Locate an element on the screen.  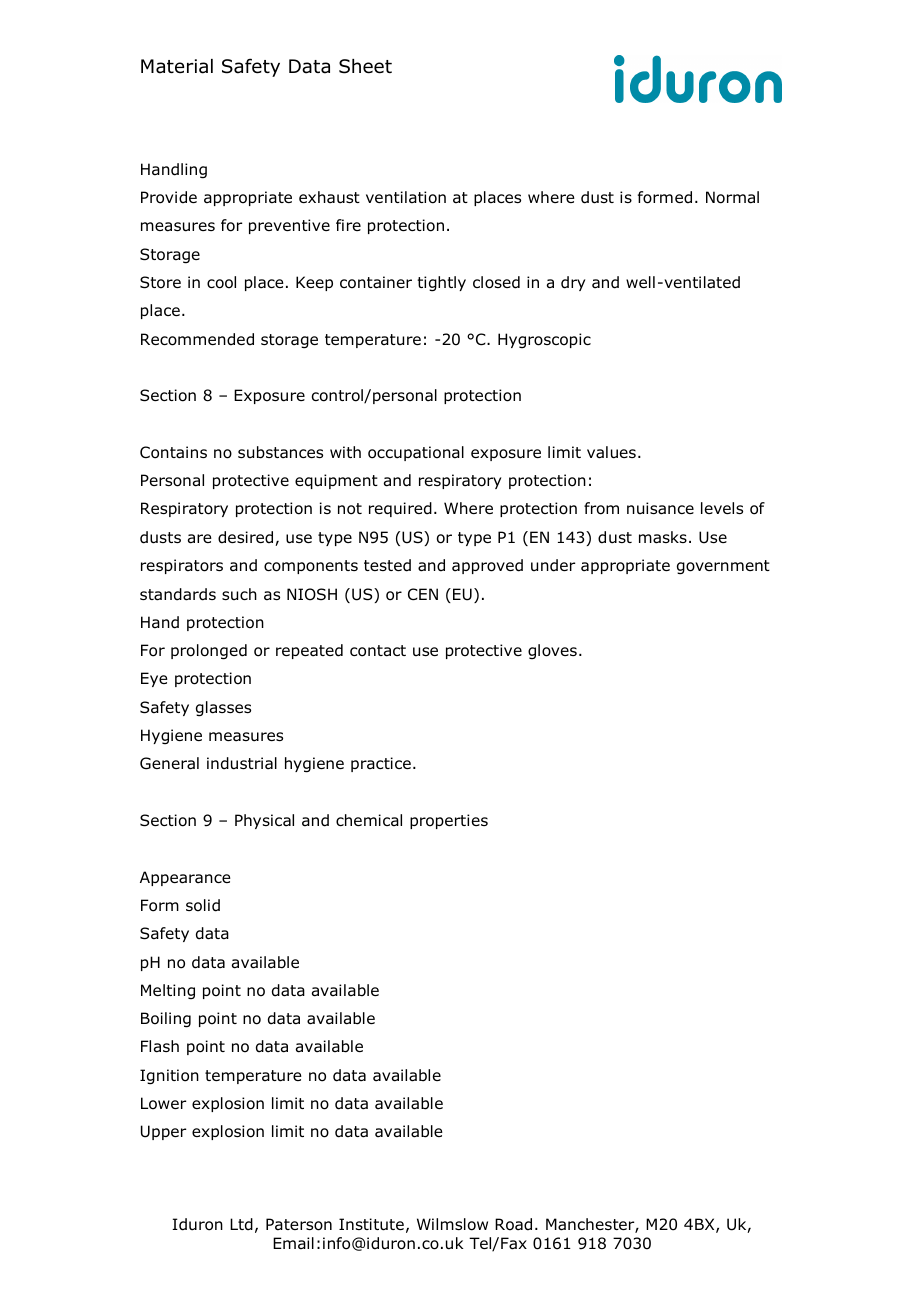
government is located at coordinates (723, 567).
